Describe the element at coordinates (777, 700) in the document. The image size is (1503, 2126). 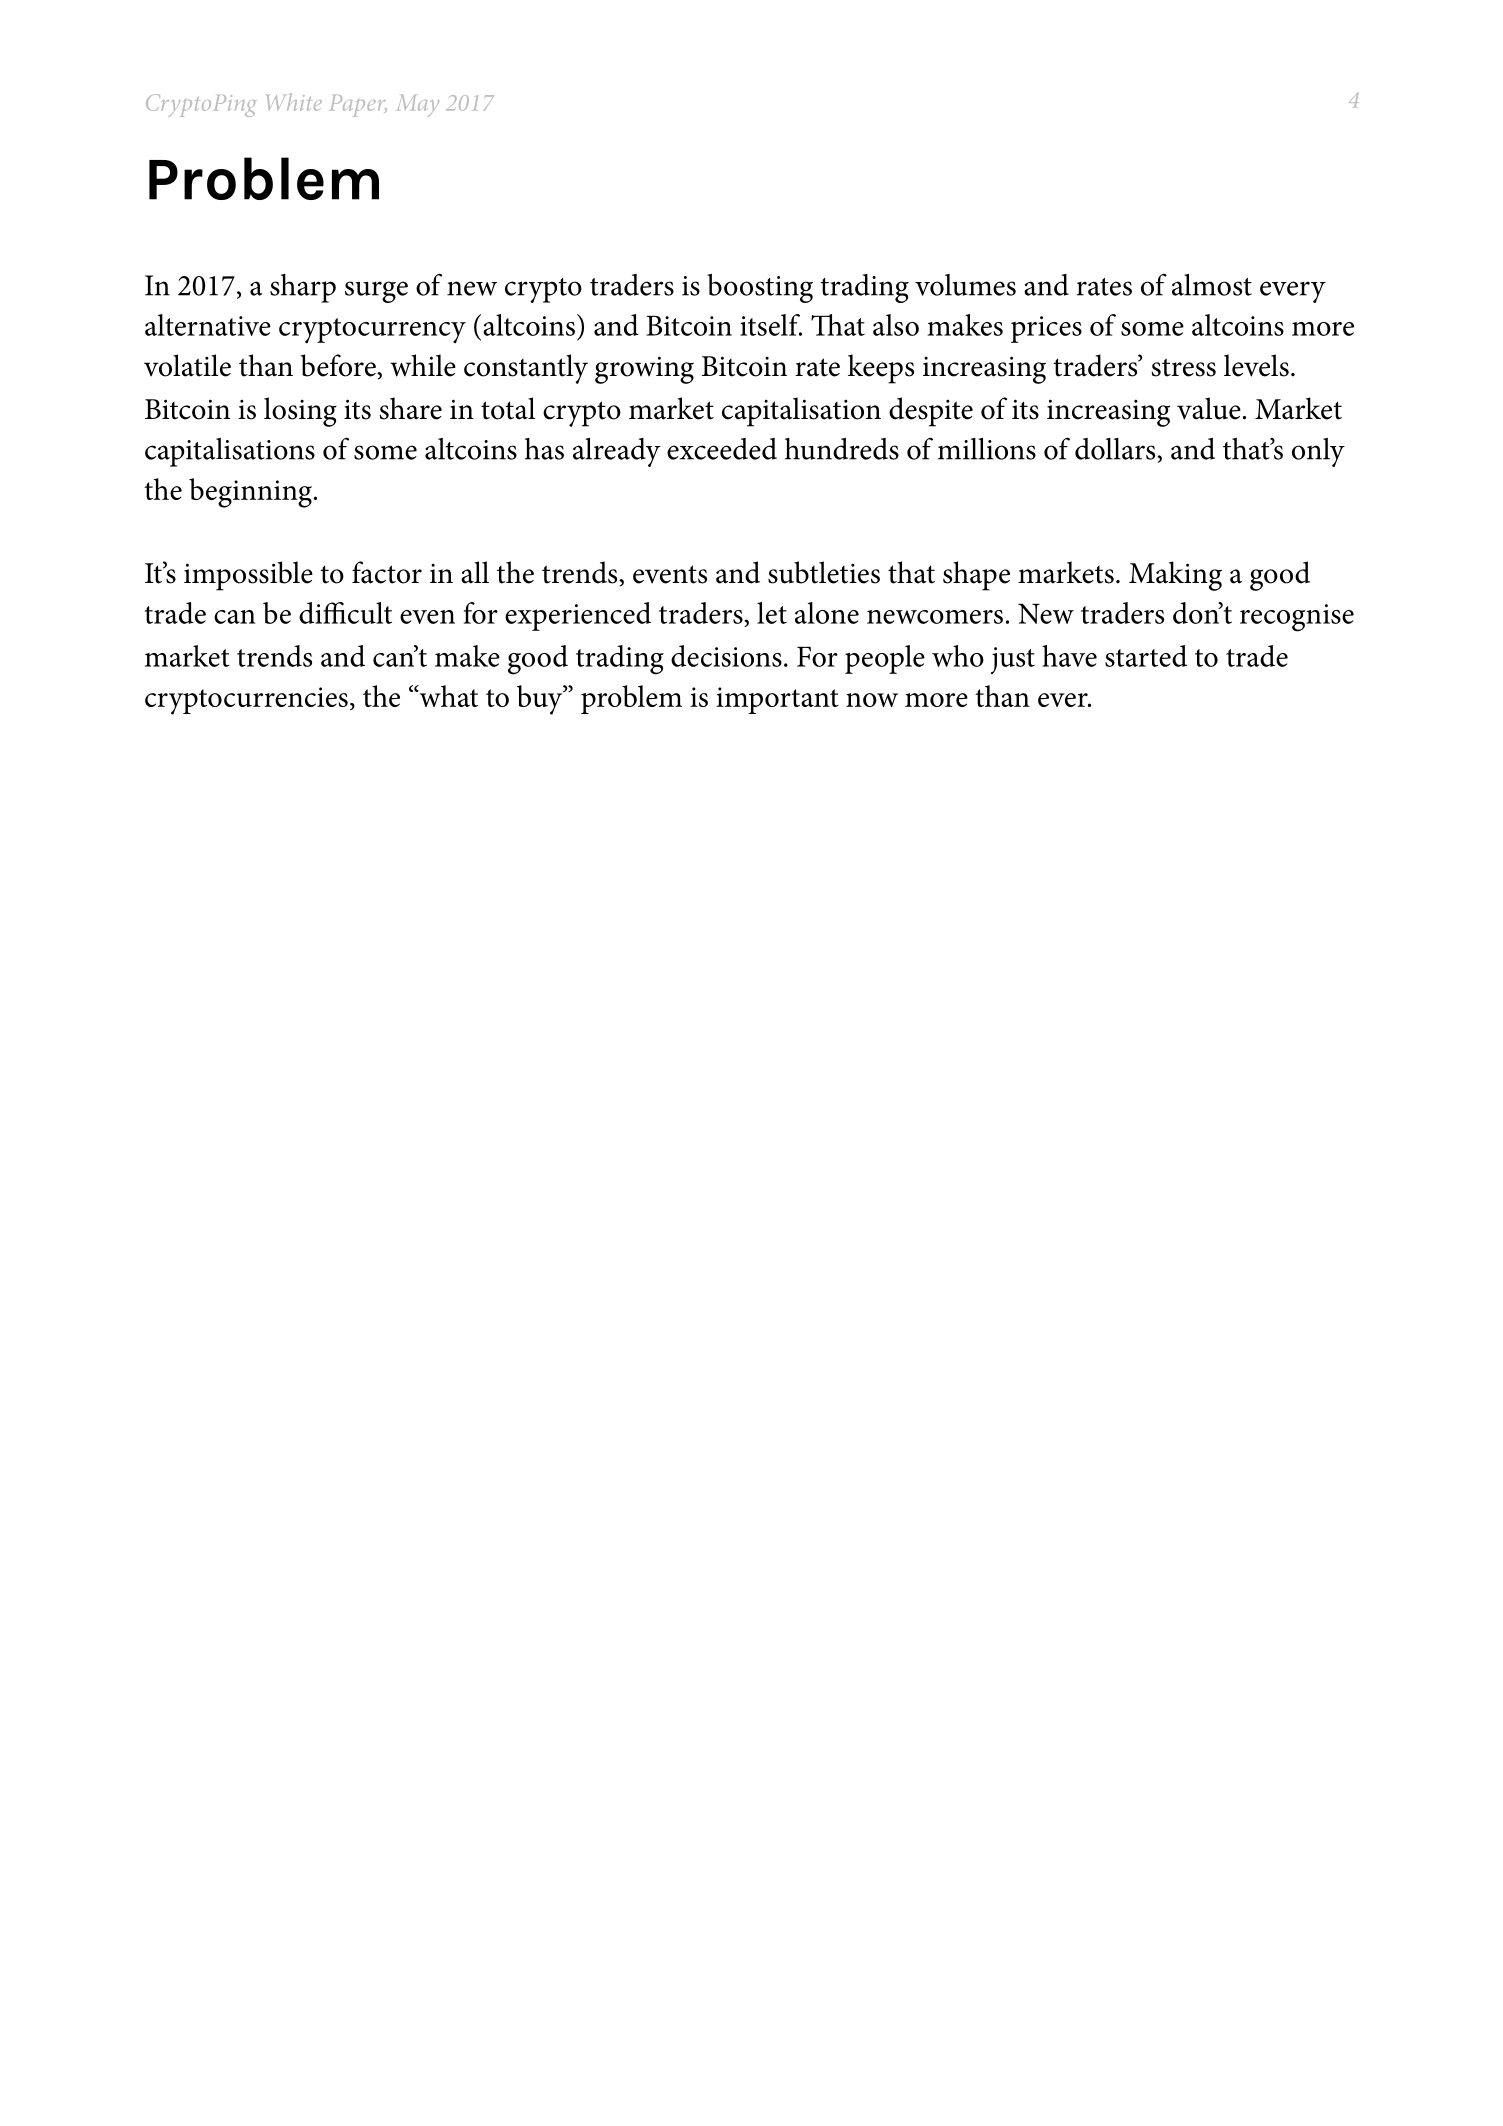
I see `important` at that location.
